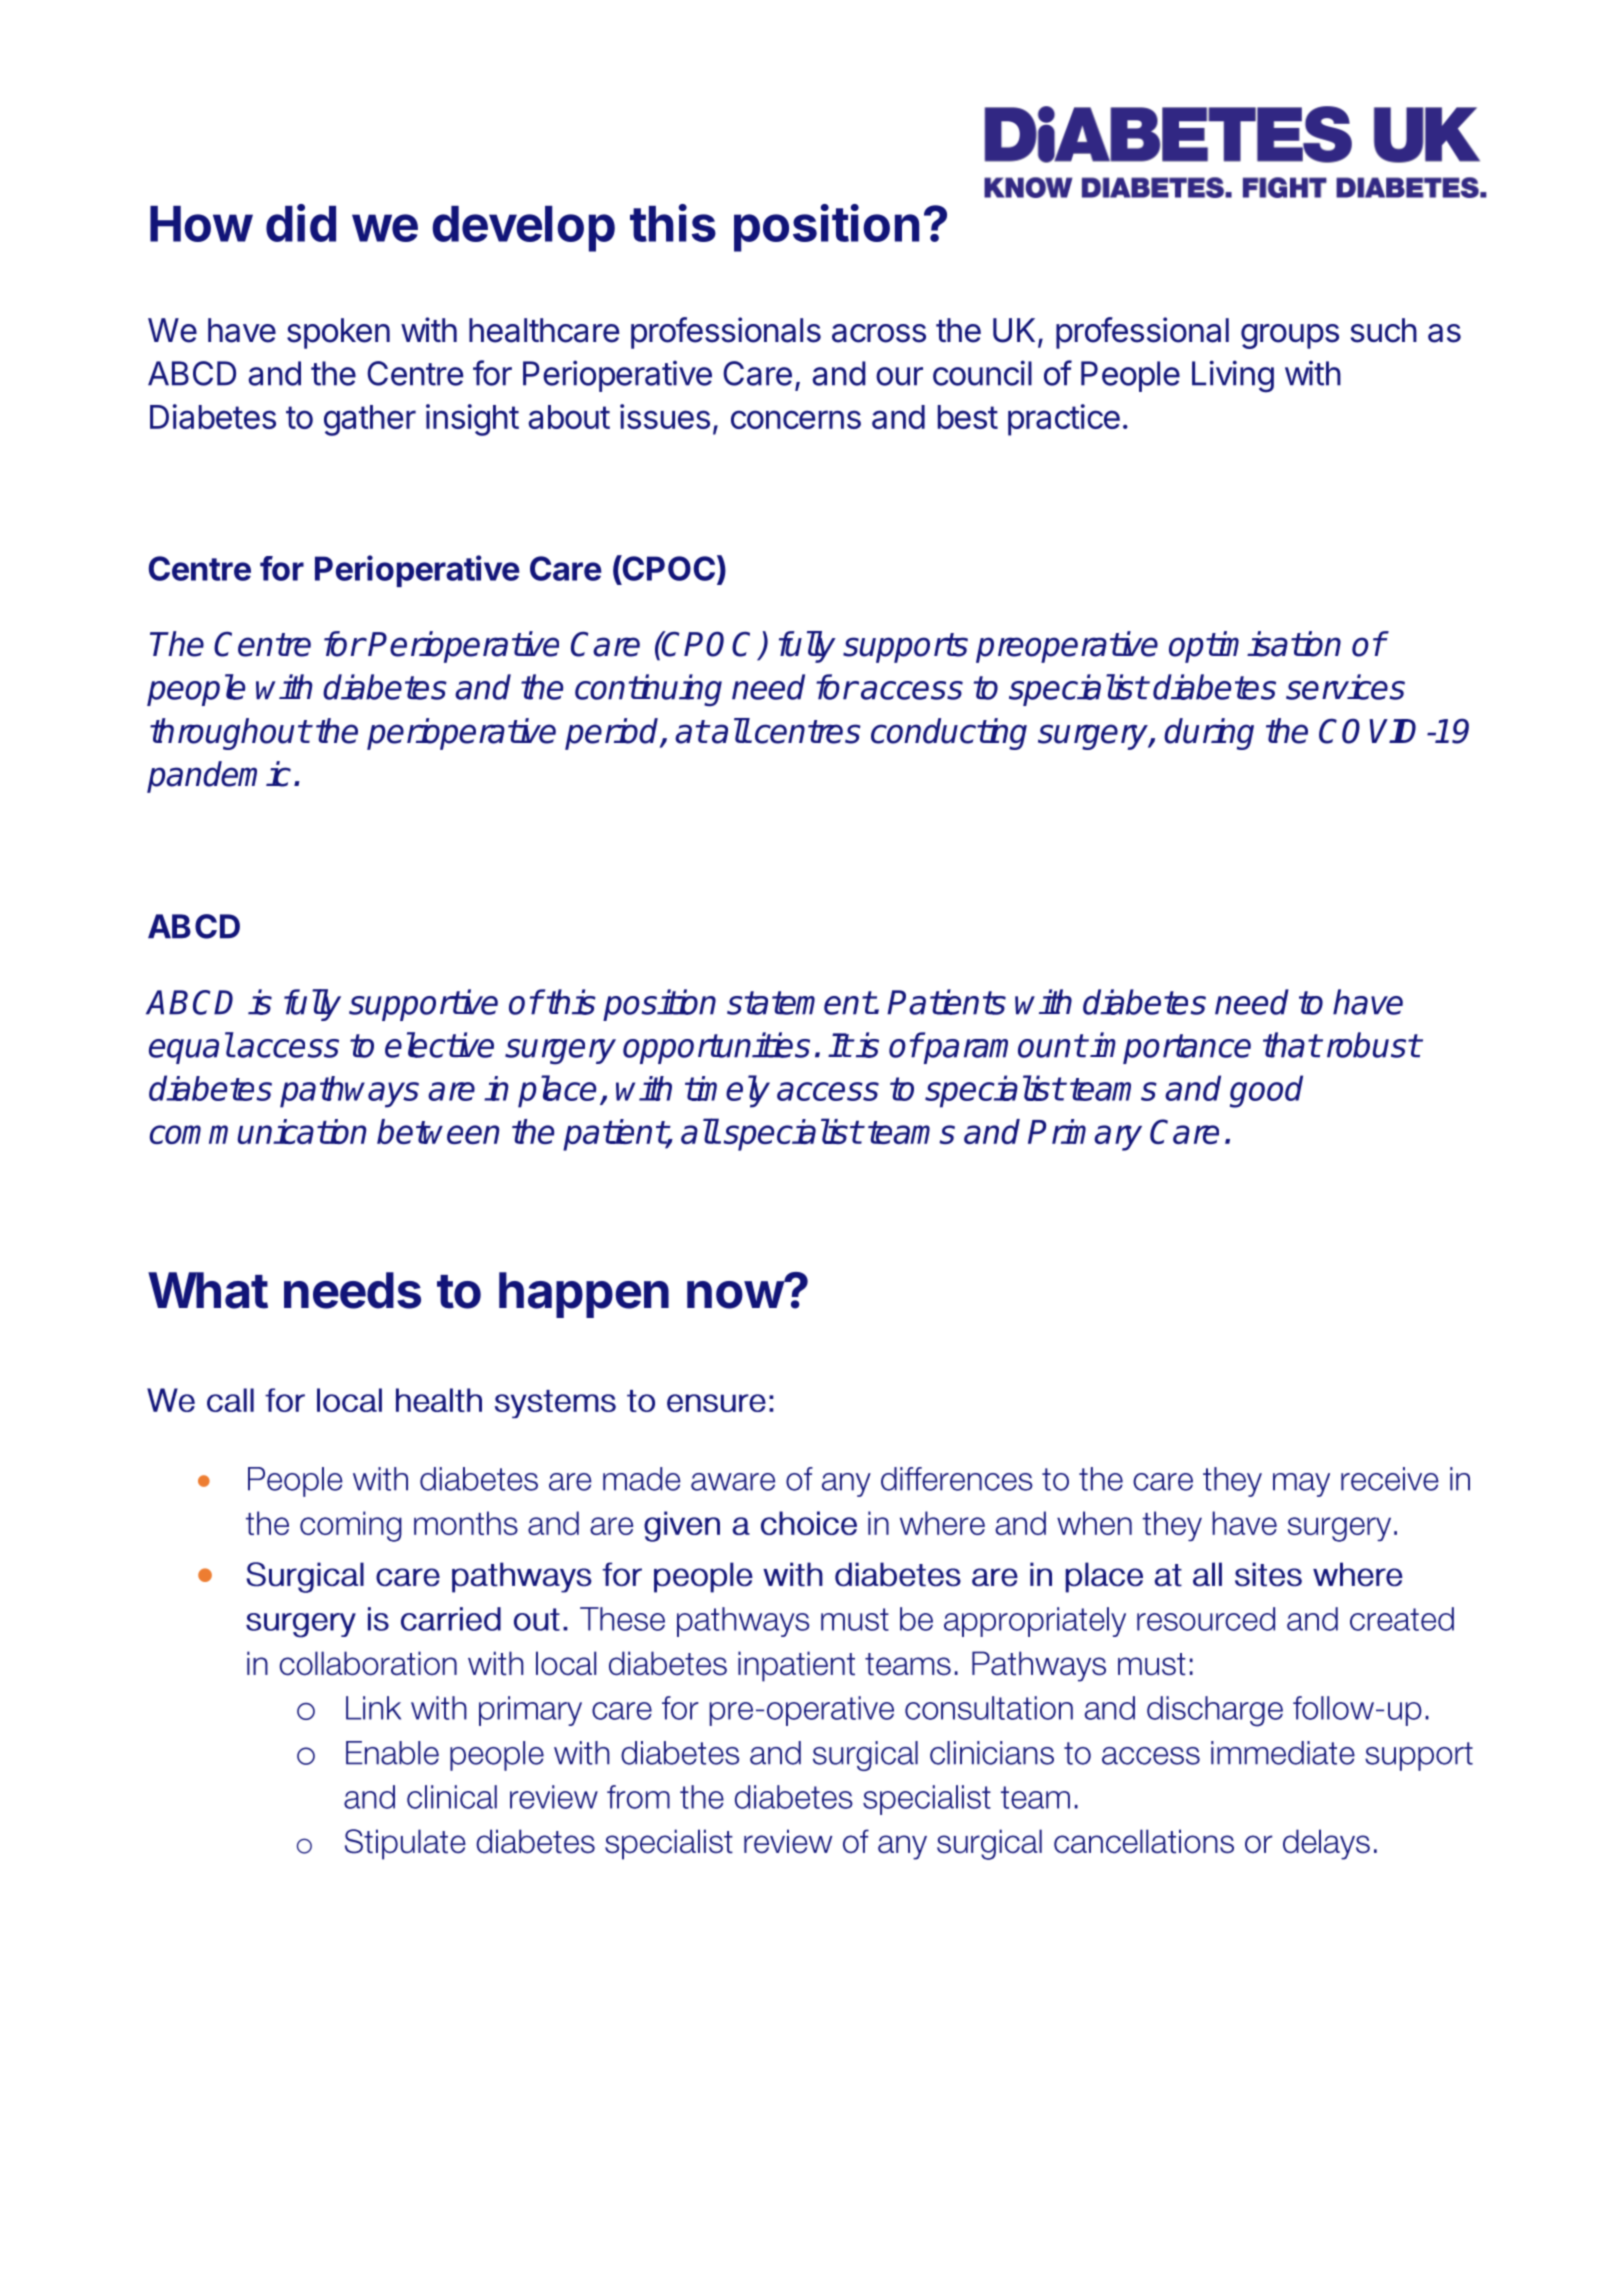 The width and height of the image is (1622, 2296). I want to click on conducting, so click(949, 734).
